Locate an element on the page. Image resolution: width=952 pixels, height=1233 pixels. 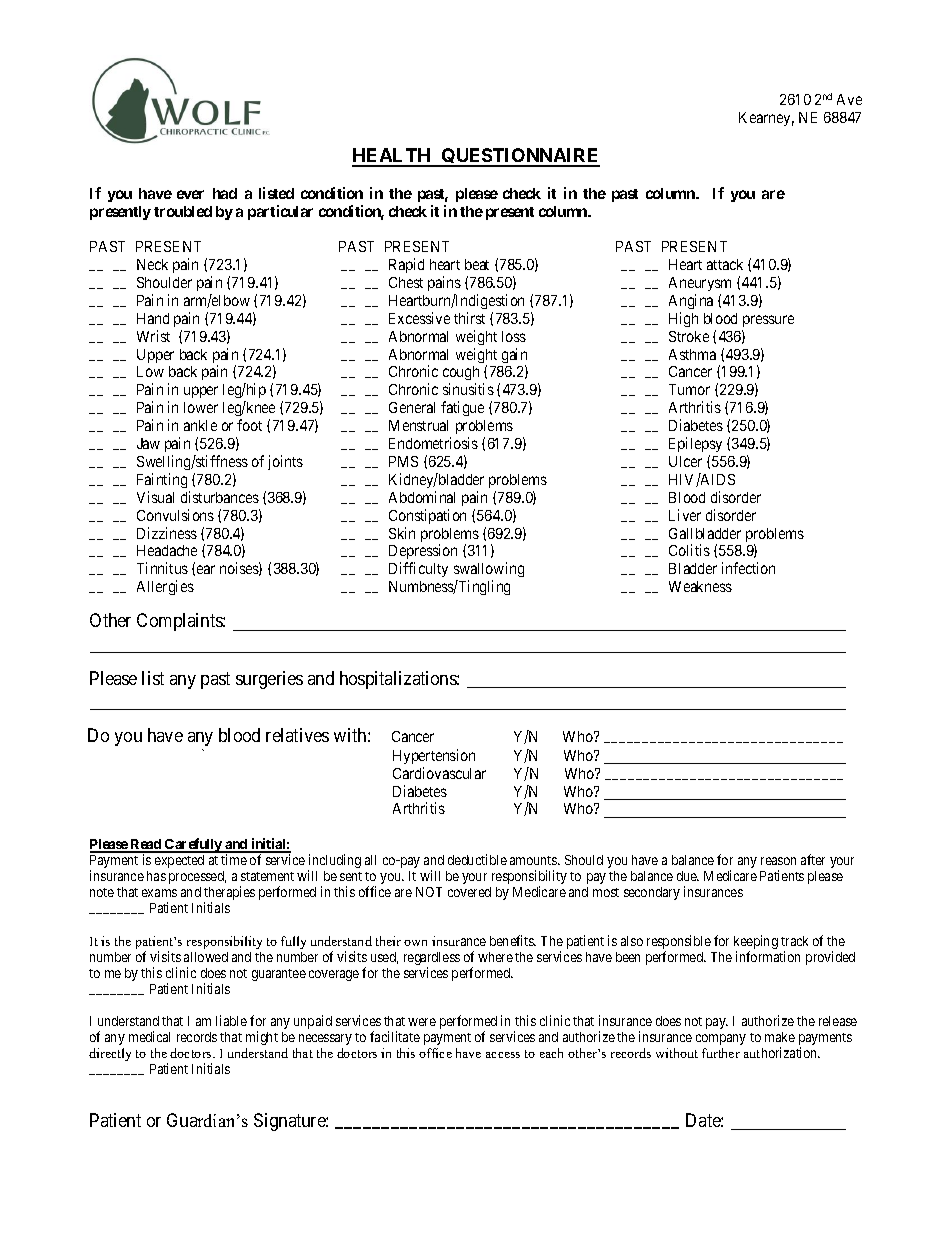
Epilepsy is located at coordinates (695, 444).
